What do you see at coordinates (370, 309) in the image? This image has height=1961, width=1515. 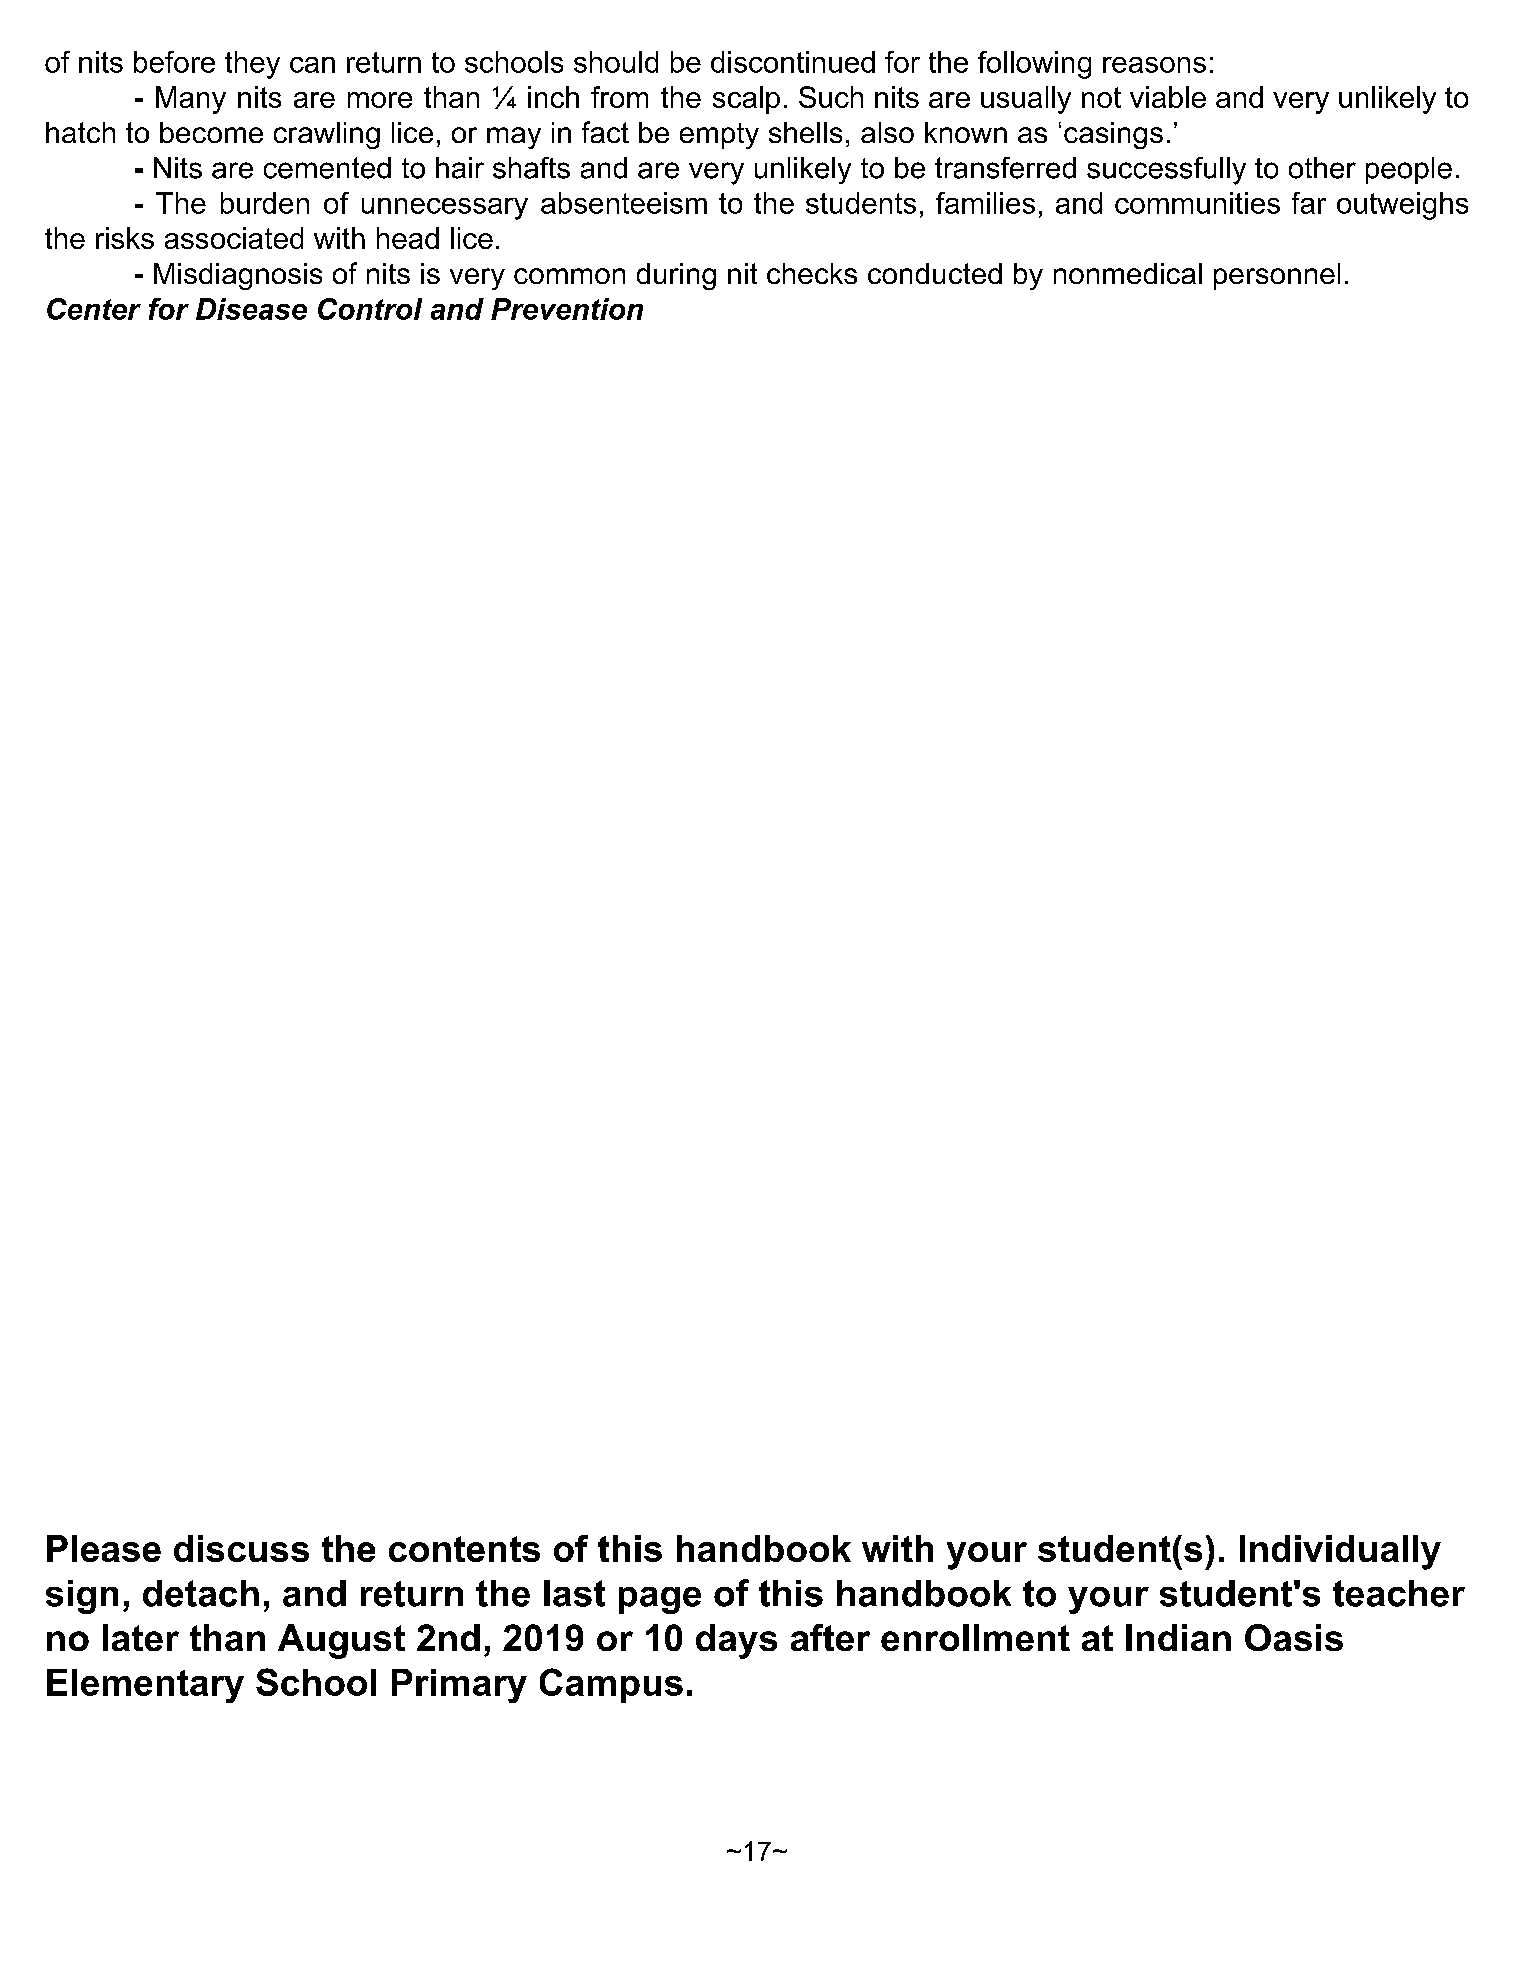 I see `Control` at bounding box center [370, 309].
